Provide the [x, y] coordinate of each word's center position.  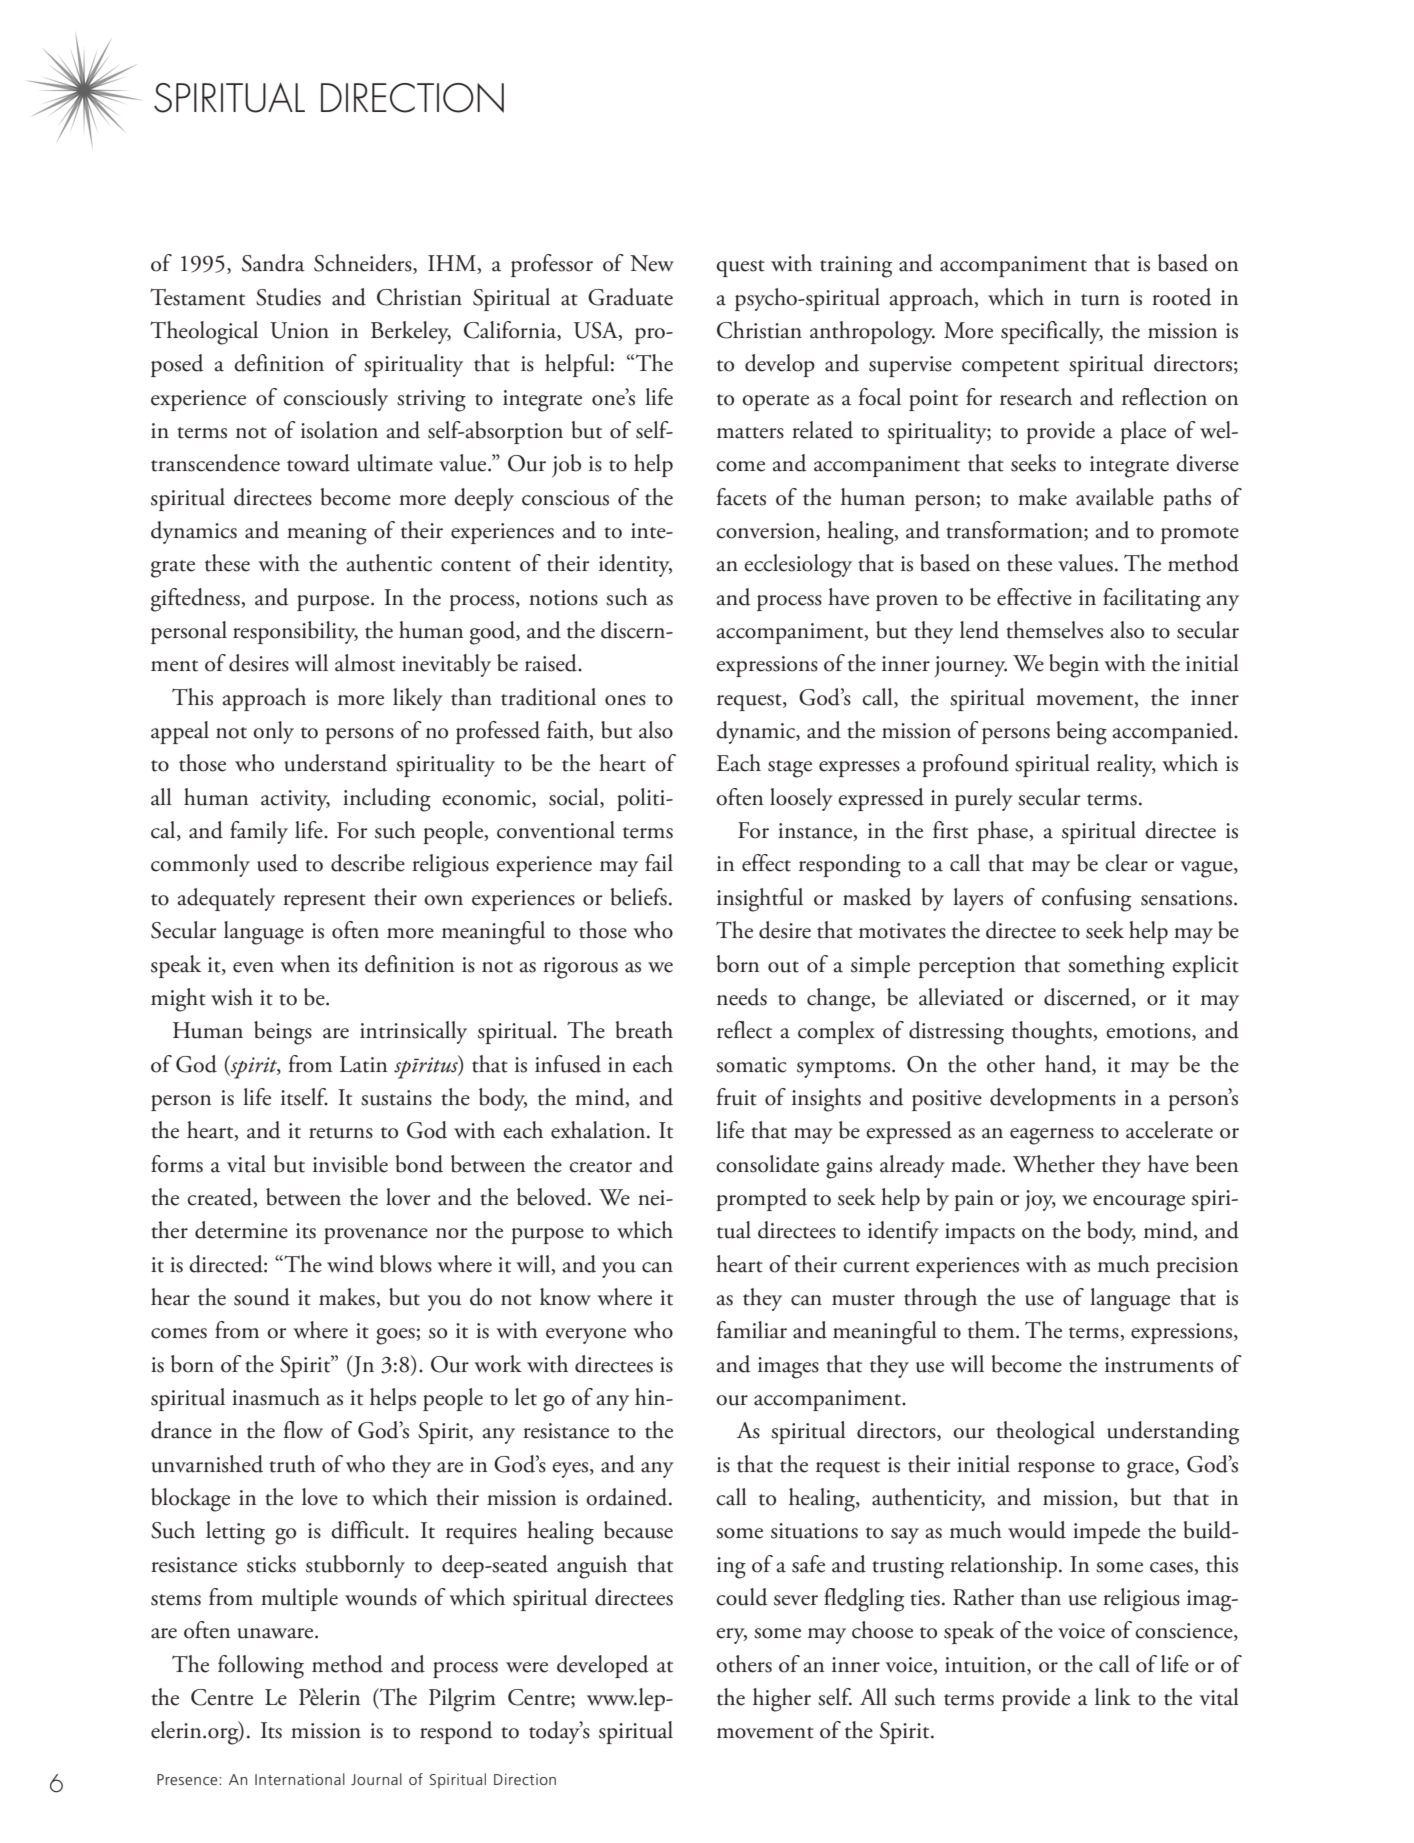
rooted [1182, 297]
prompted [761, 1199]
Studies [288, 297]
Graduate [630, 297]
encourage [1139, 1203]
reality [1126, 765]
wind [350, 1264]
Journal [376, 1779]
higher [782, 1700]
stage [790, 769]
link [1113, 1696]
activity [295, 800]
